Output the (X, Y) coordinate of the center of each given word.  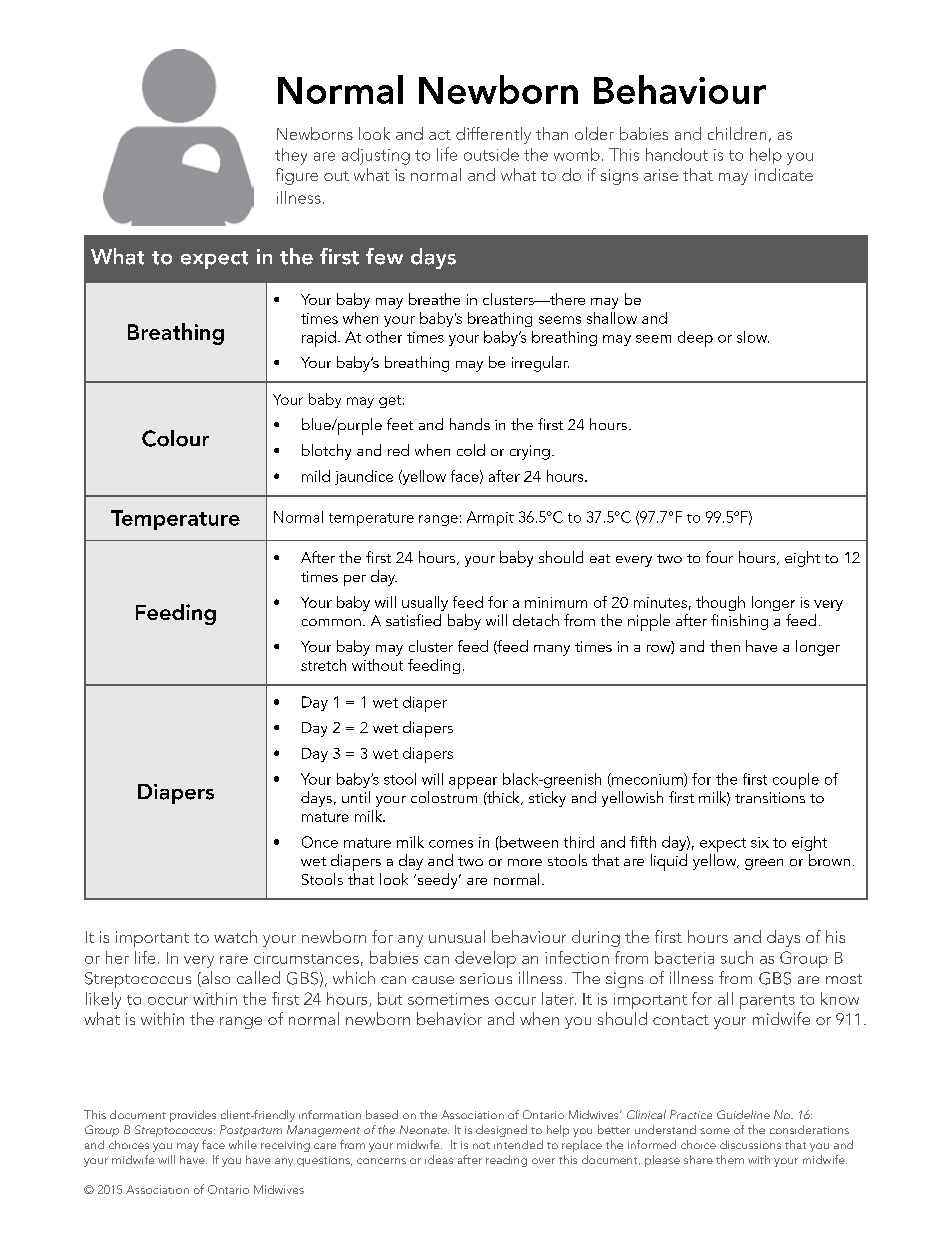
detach (536, 620)
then (725, 646)
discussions (750, 1144)
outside (491, 154)
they (291, 156)
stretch (323, 665)
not (481, 1145)
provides (193, 1116)
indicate (784, 174)
